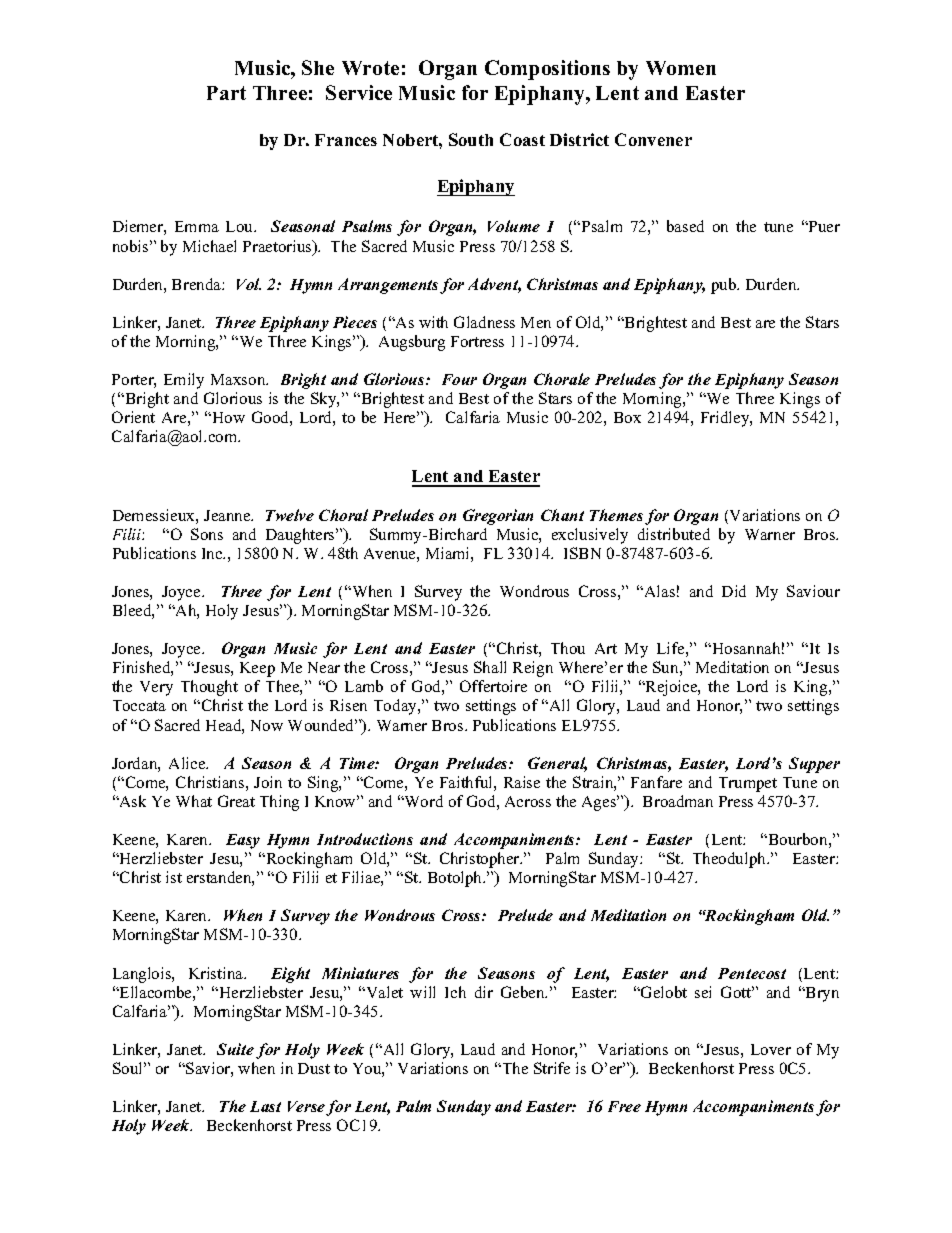  Describe the element at coordinates (184, 381) in the screenshot. I see `Emily` at that location.
